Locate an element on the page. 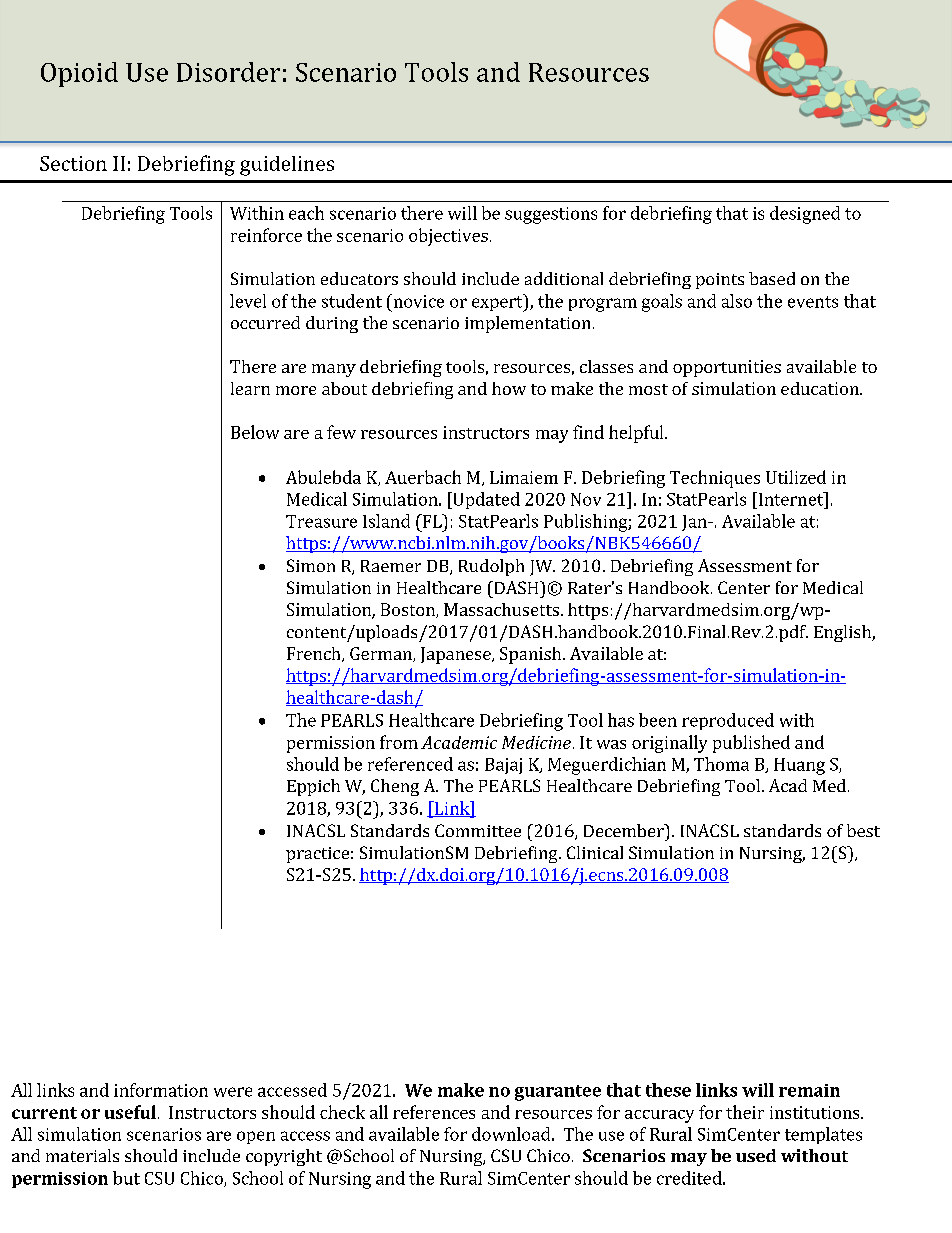 This page has height=1233, width=952. Committee is located at coordinates (478, 830).
